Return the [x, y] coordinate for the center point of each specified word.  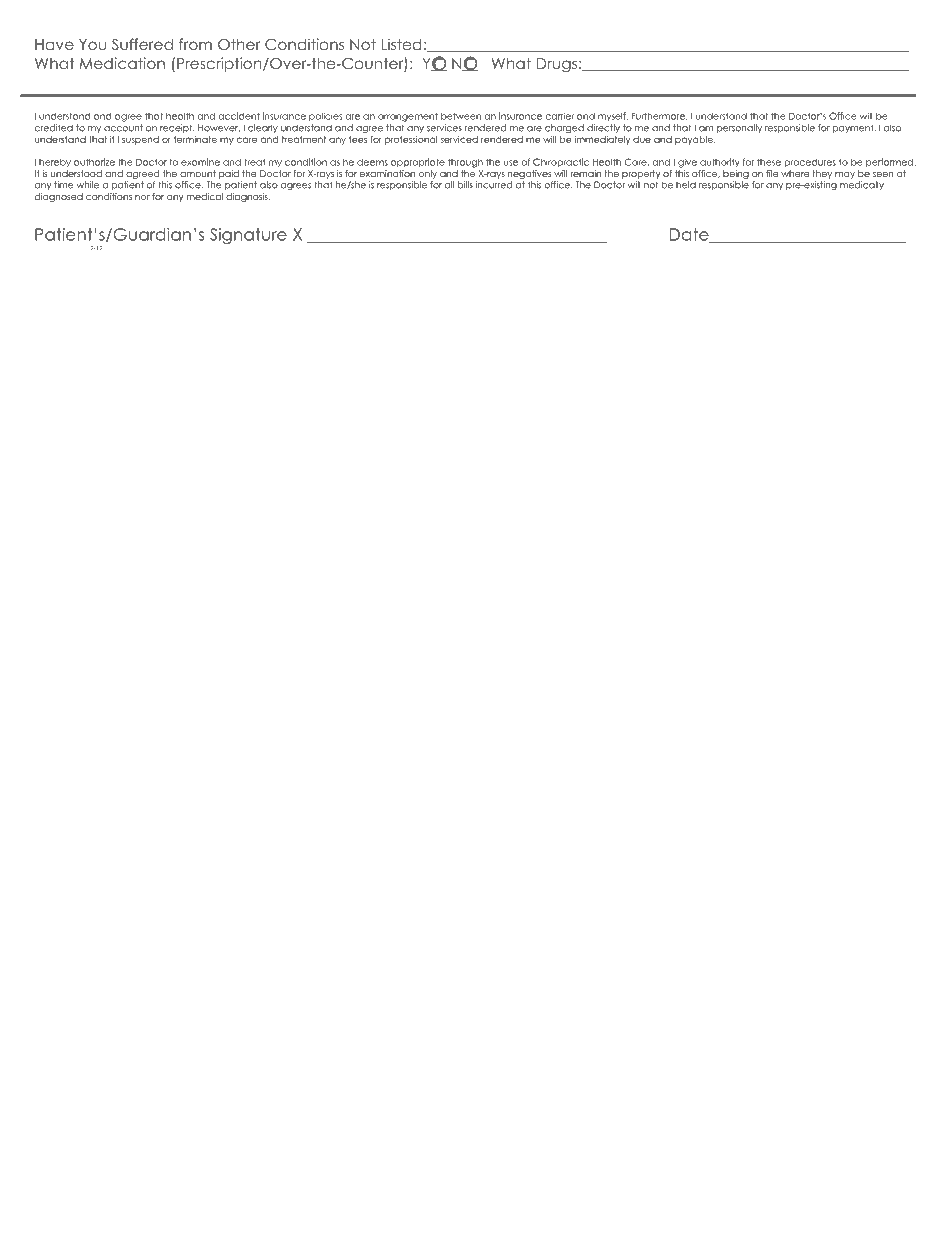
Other [239, 44]
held [686, 185]
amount [198, 173]
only [428, 174]
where [795, 173]
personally [739, 128]
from [195, 44]
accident [239, 116]
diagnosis [248, 197]
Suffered [142, 44]
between [461, 116]
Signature [248, 236]
